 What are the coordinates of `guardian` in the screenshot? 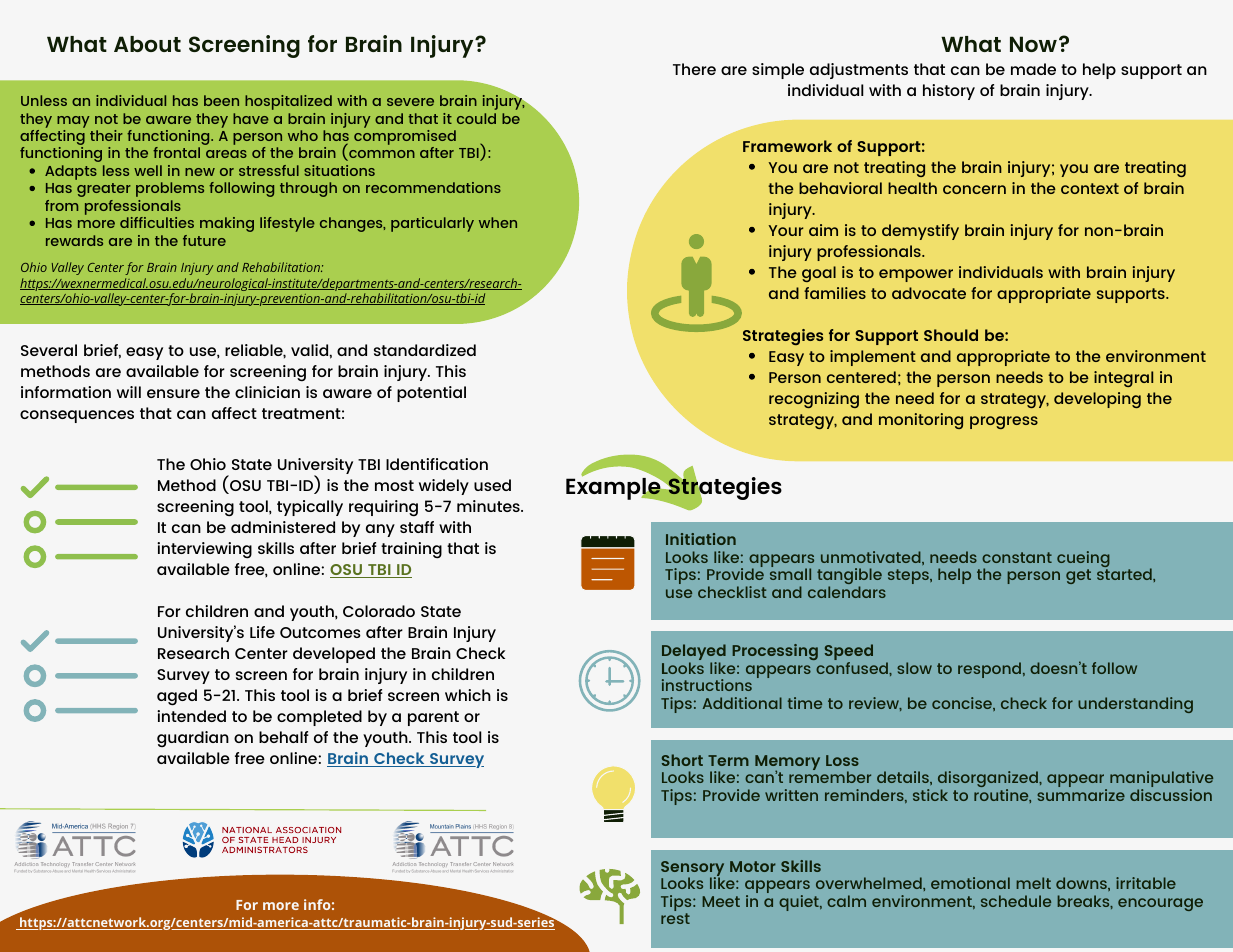 It's located at (193, 739).
